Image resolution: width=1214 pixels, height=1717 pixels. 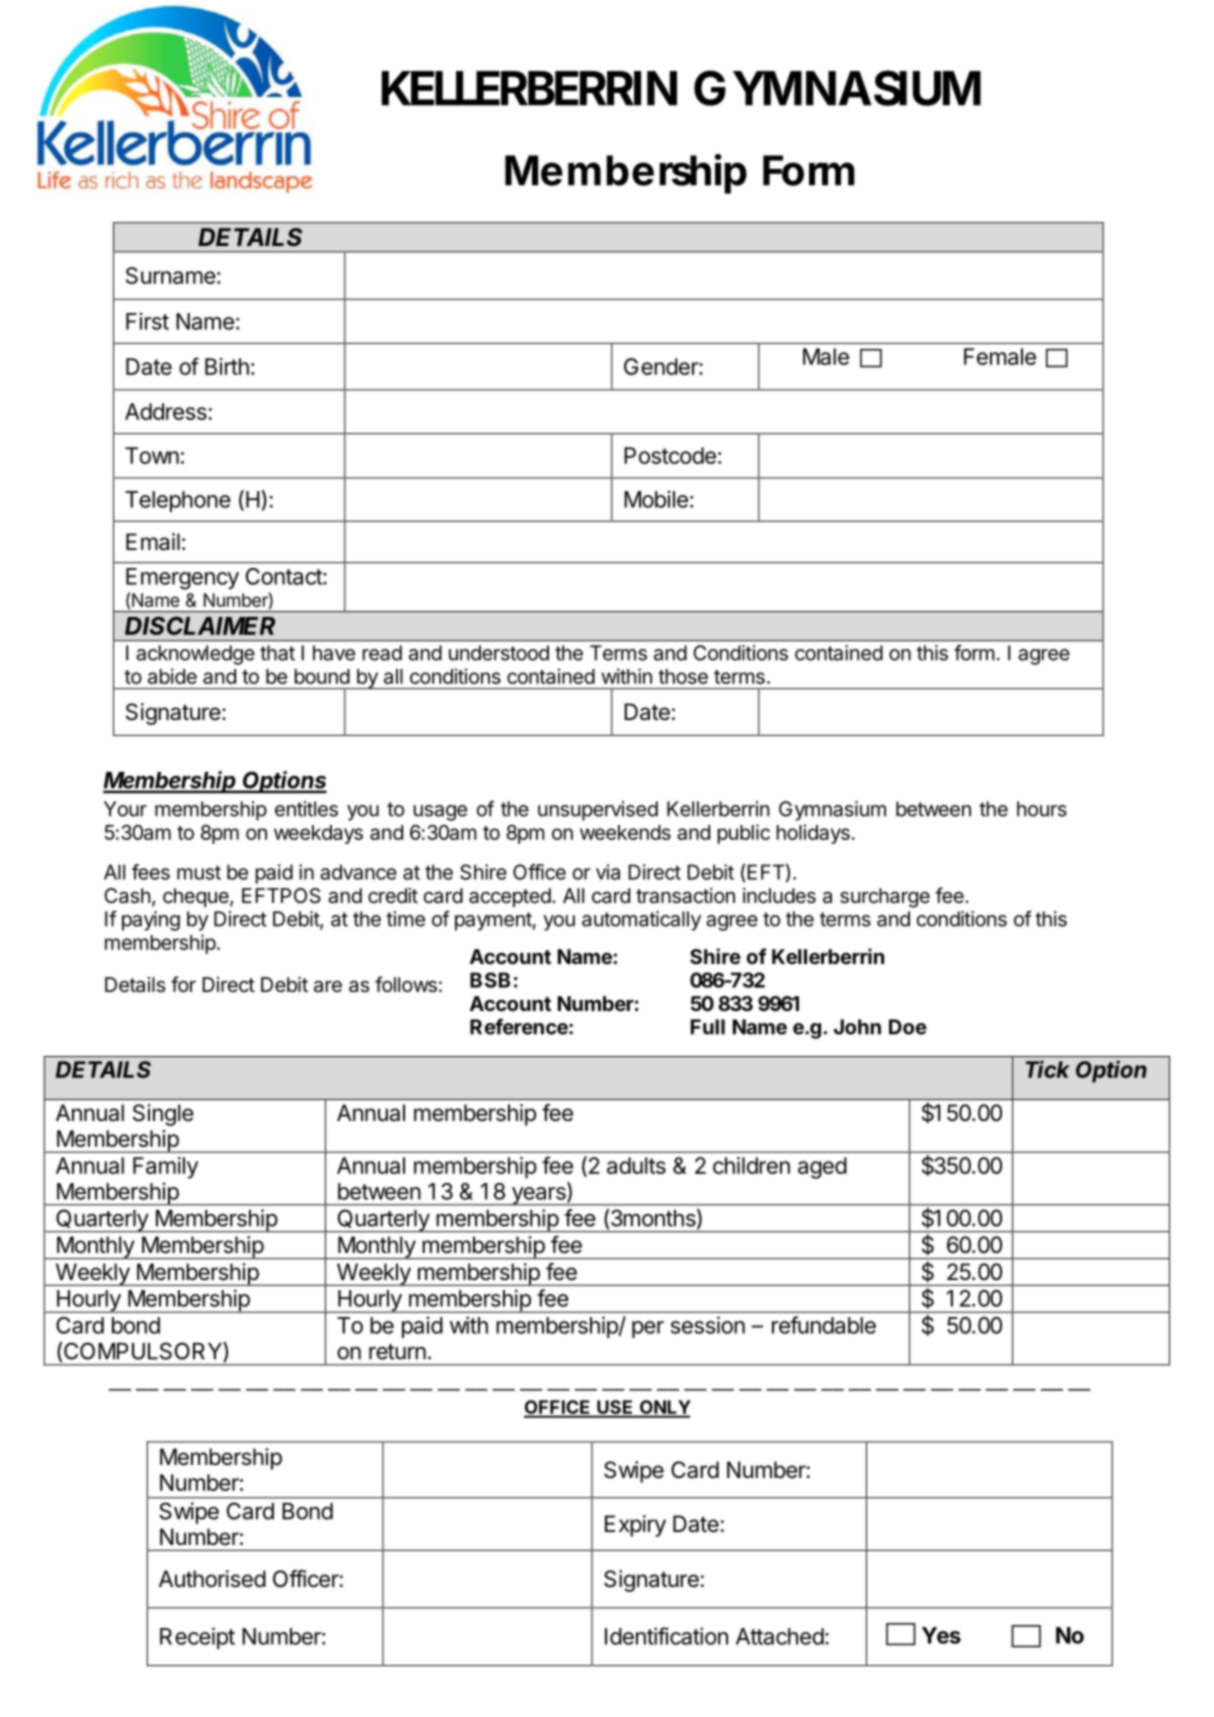 What do you see at coordinates (227, 366) in the screenshot?
I see `Birth` at bounding box center [227, 366].
